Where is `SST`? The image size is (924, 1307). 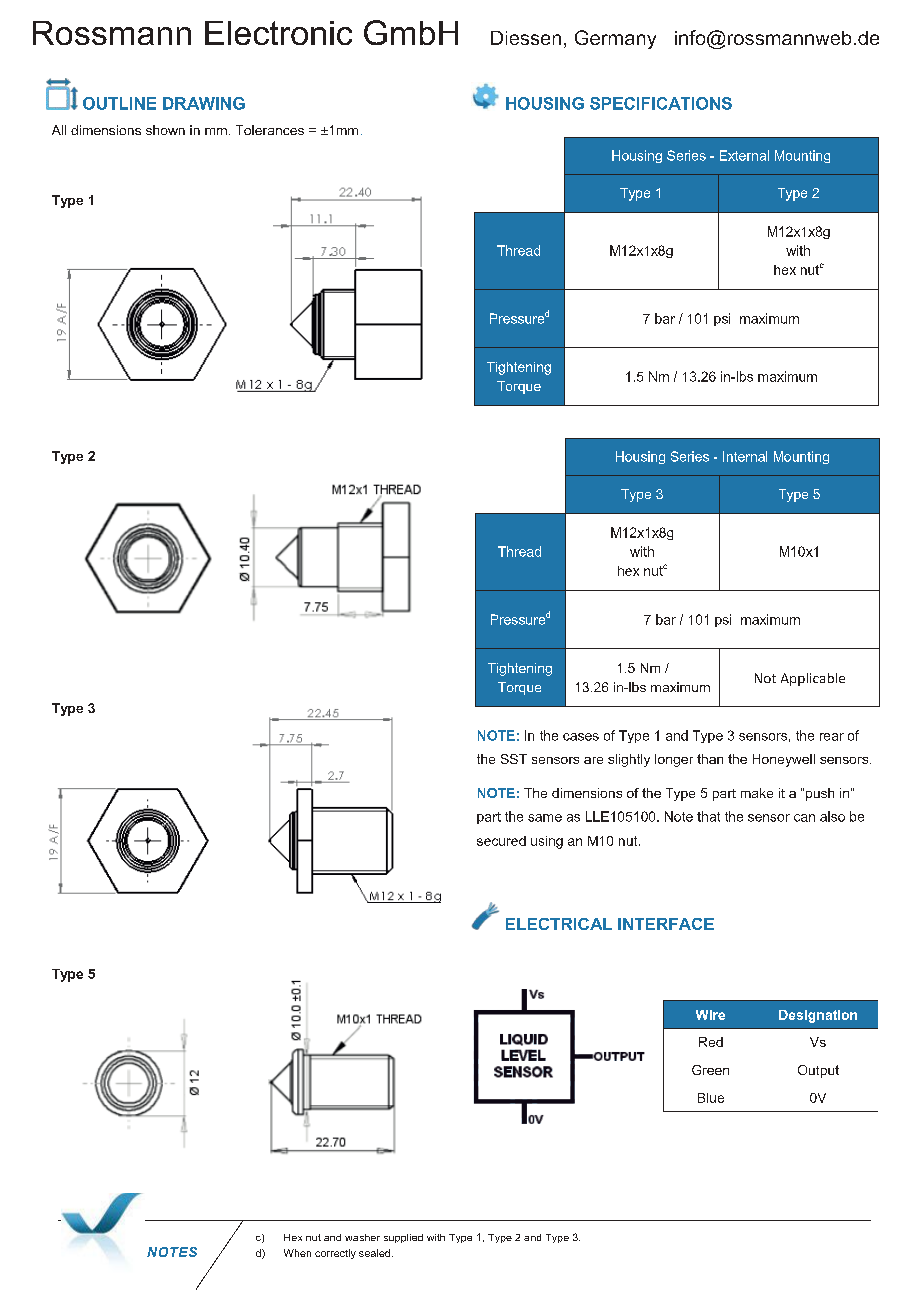
SST is located at coordinates (514, 759).
